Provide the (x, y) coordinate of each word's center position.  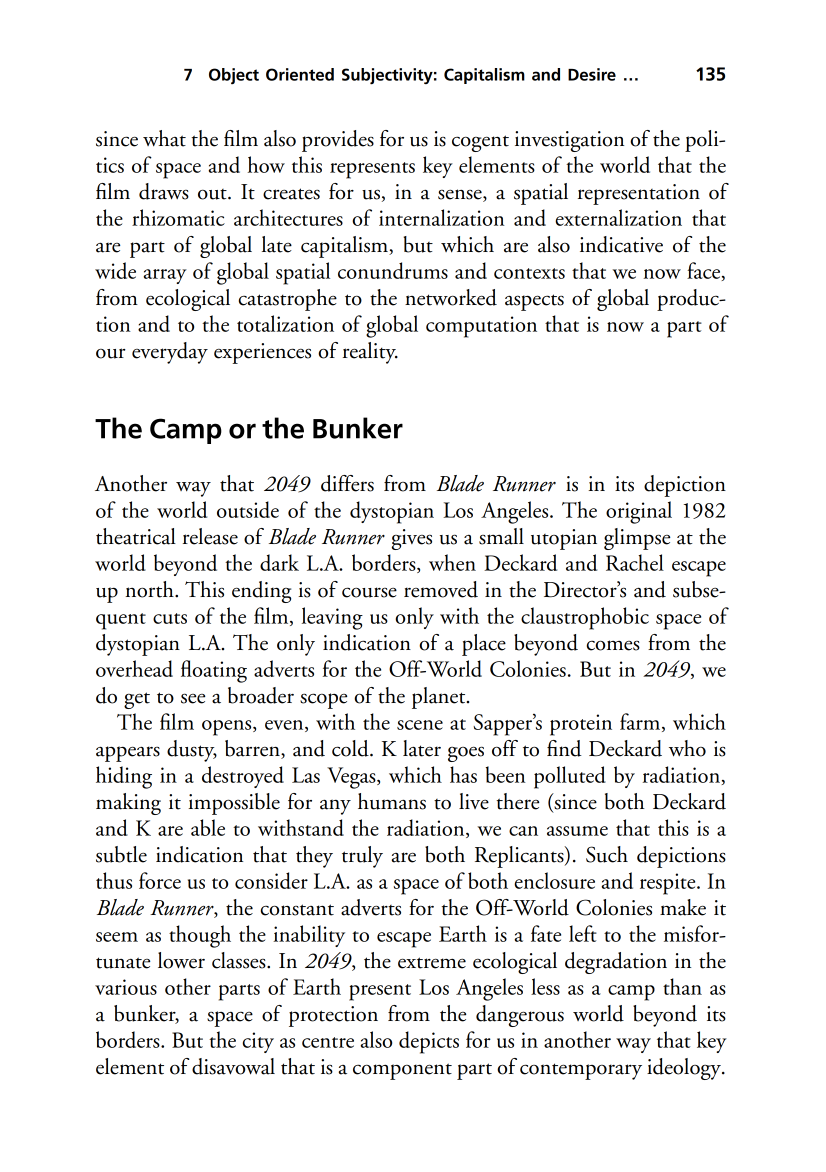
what (164, 138)
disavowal (233, 1066)
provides (338, 141)
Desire (592, 74)
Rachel (635, 562)
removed (441, 589)
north (150, 589)
